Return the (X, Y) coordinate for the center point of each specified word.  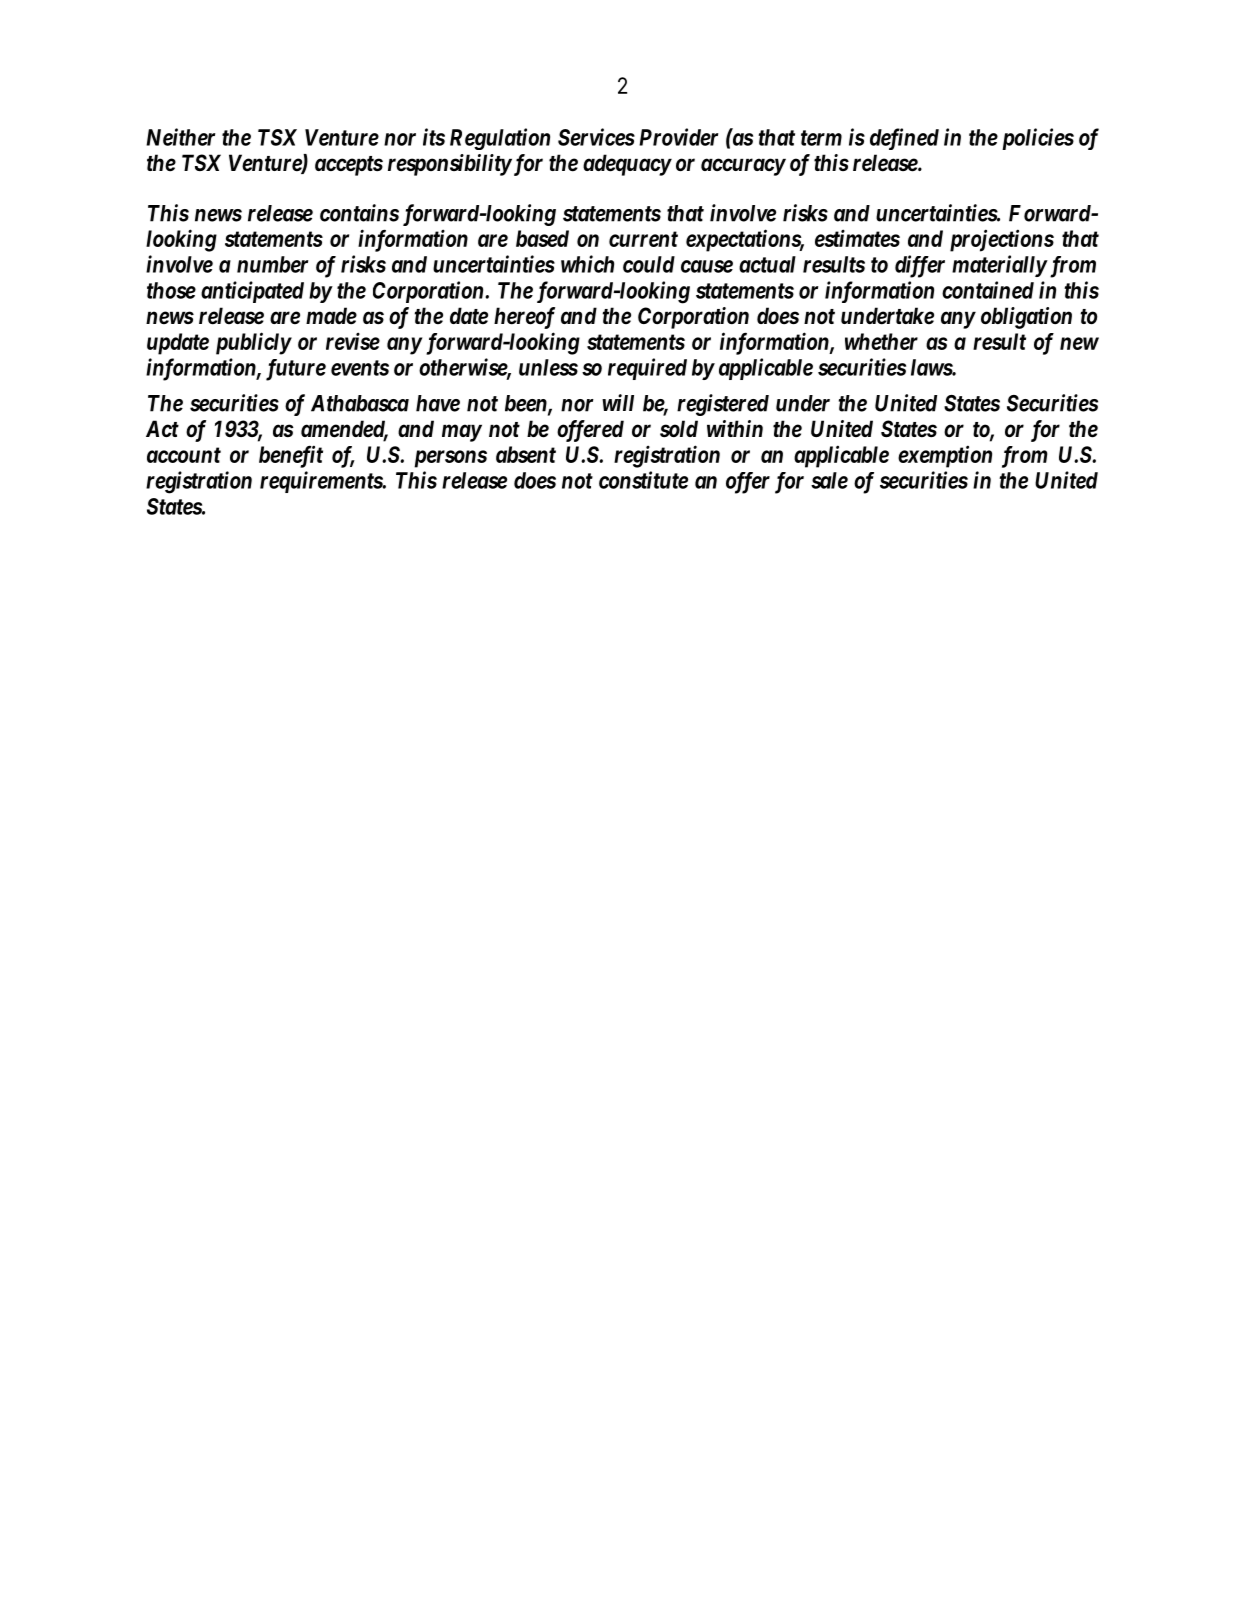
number (272, 264)
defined (904, 139)
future (296, 370)
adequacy (627, 165)
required (647, 369)
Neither (180, 137)
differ (920, 266)
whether (881, 341)
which (587, 264)
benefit (291, 456)
